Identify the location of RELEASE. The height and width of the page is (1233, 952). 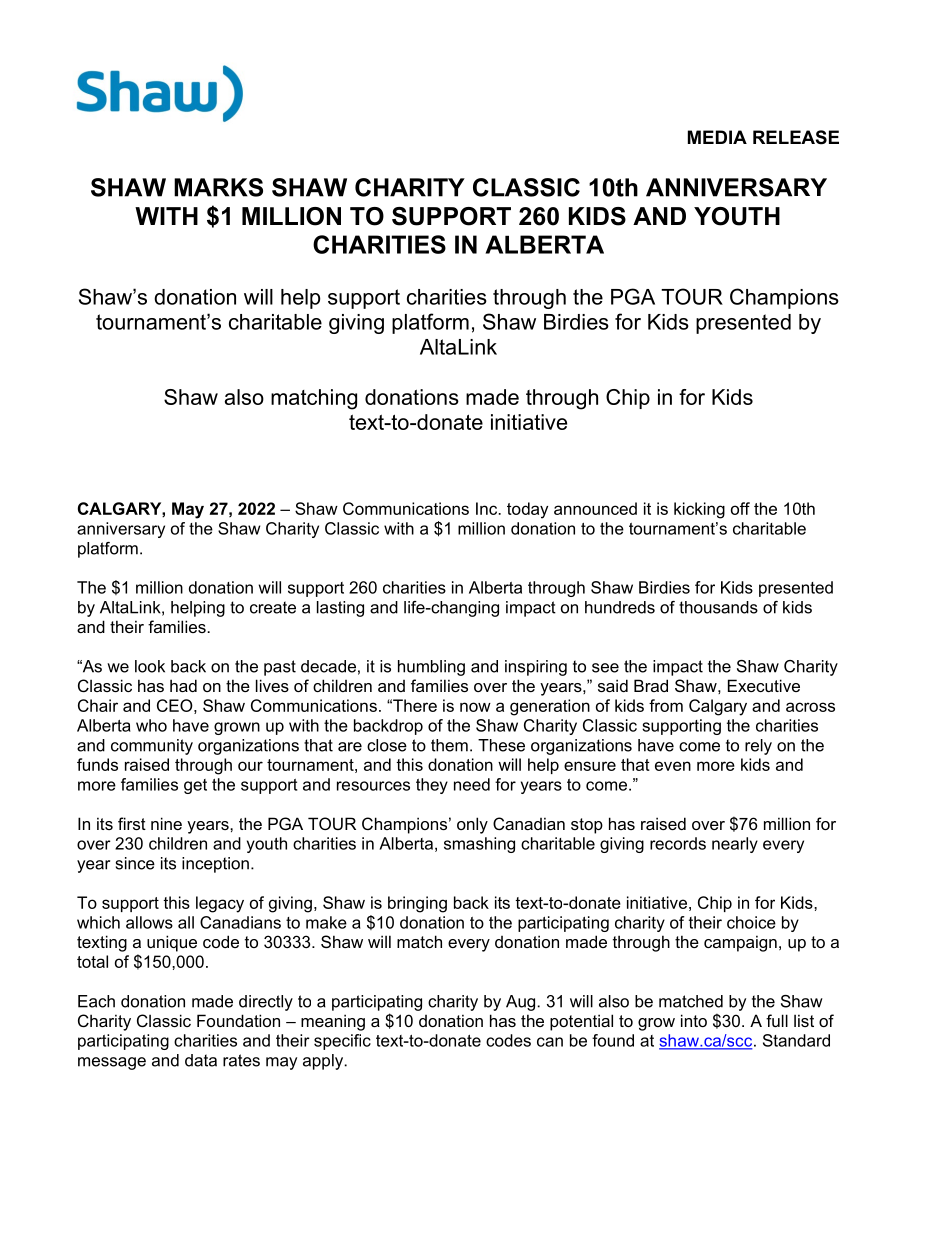
(796, 137).
